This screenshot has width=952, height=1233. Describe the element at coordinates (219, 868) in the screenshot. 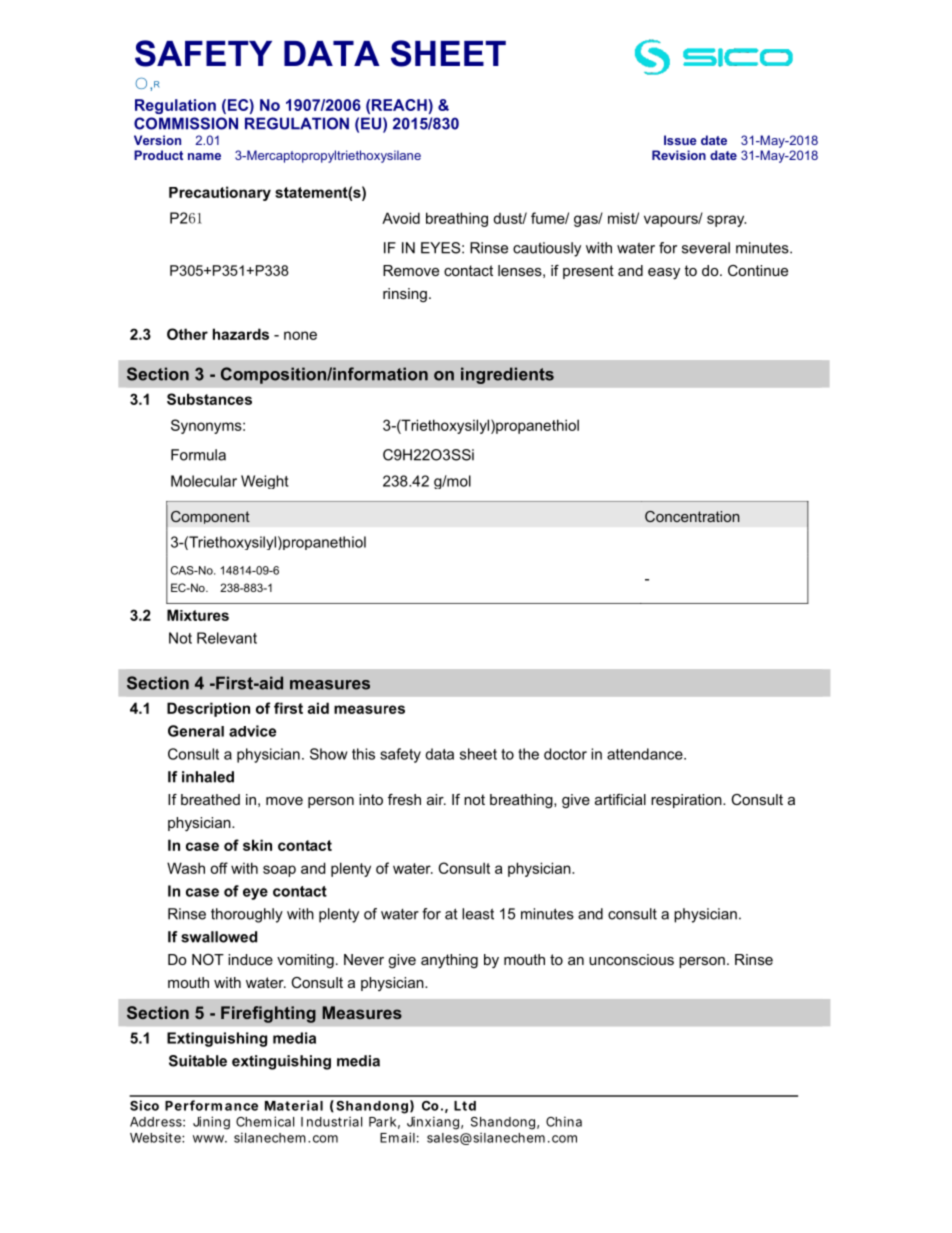

I see `off` at that location.
